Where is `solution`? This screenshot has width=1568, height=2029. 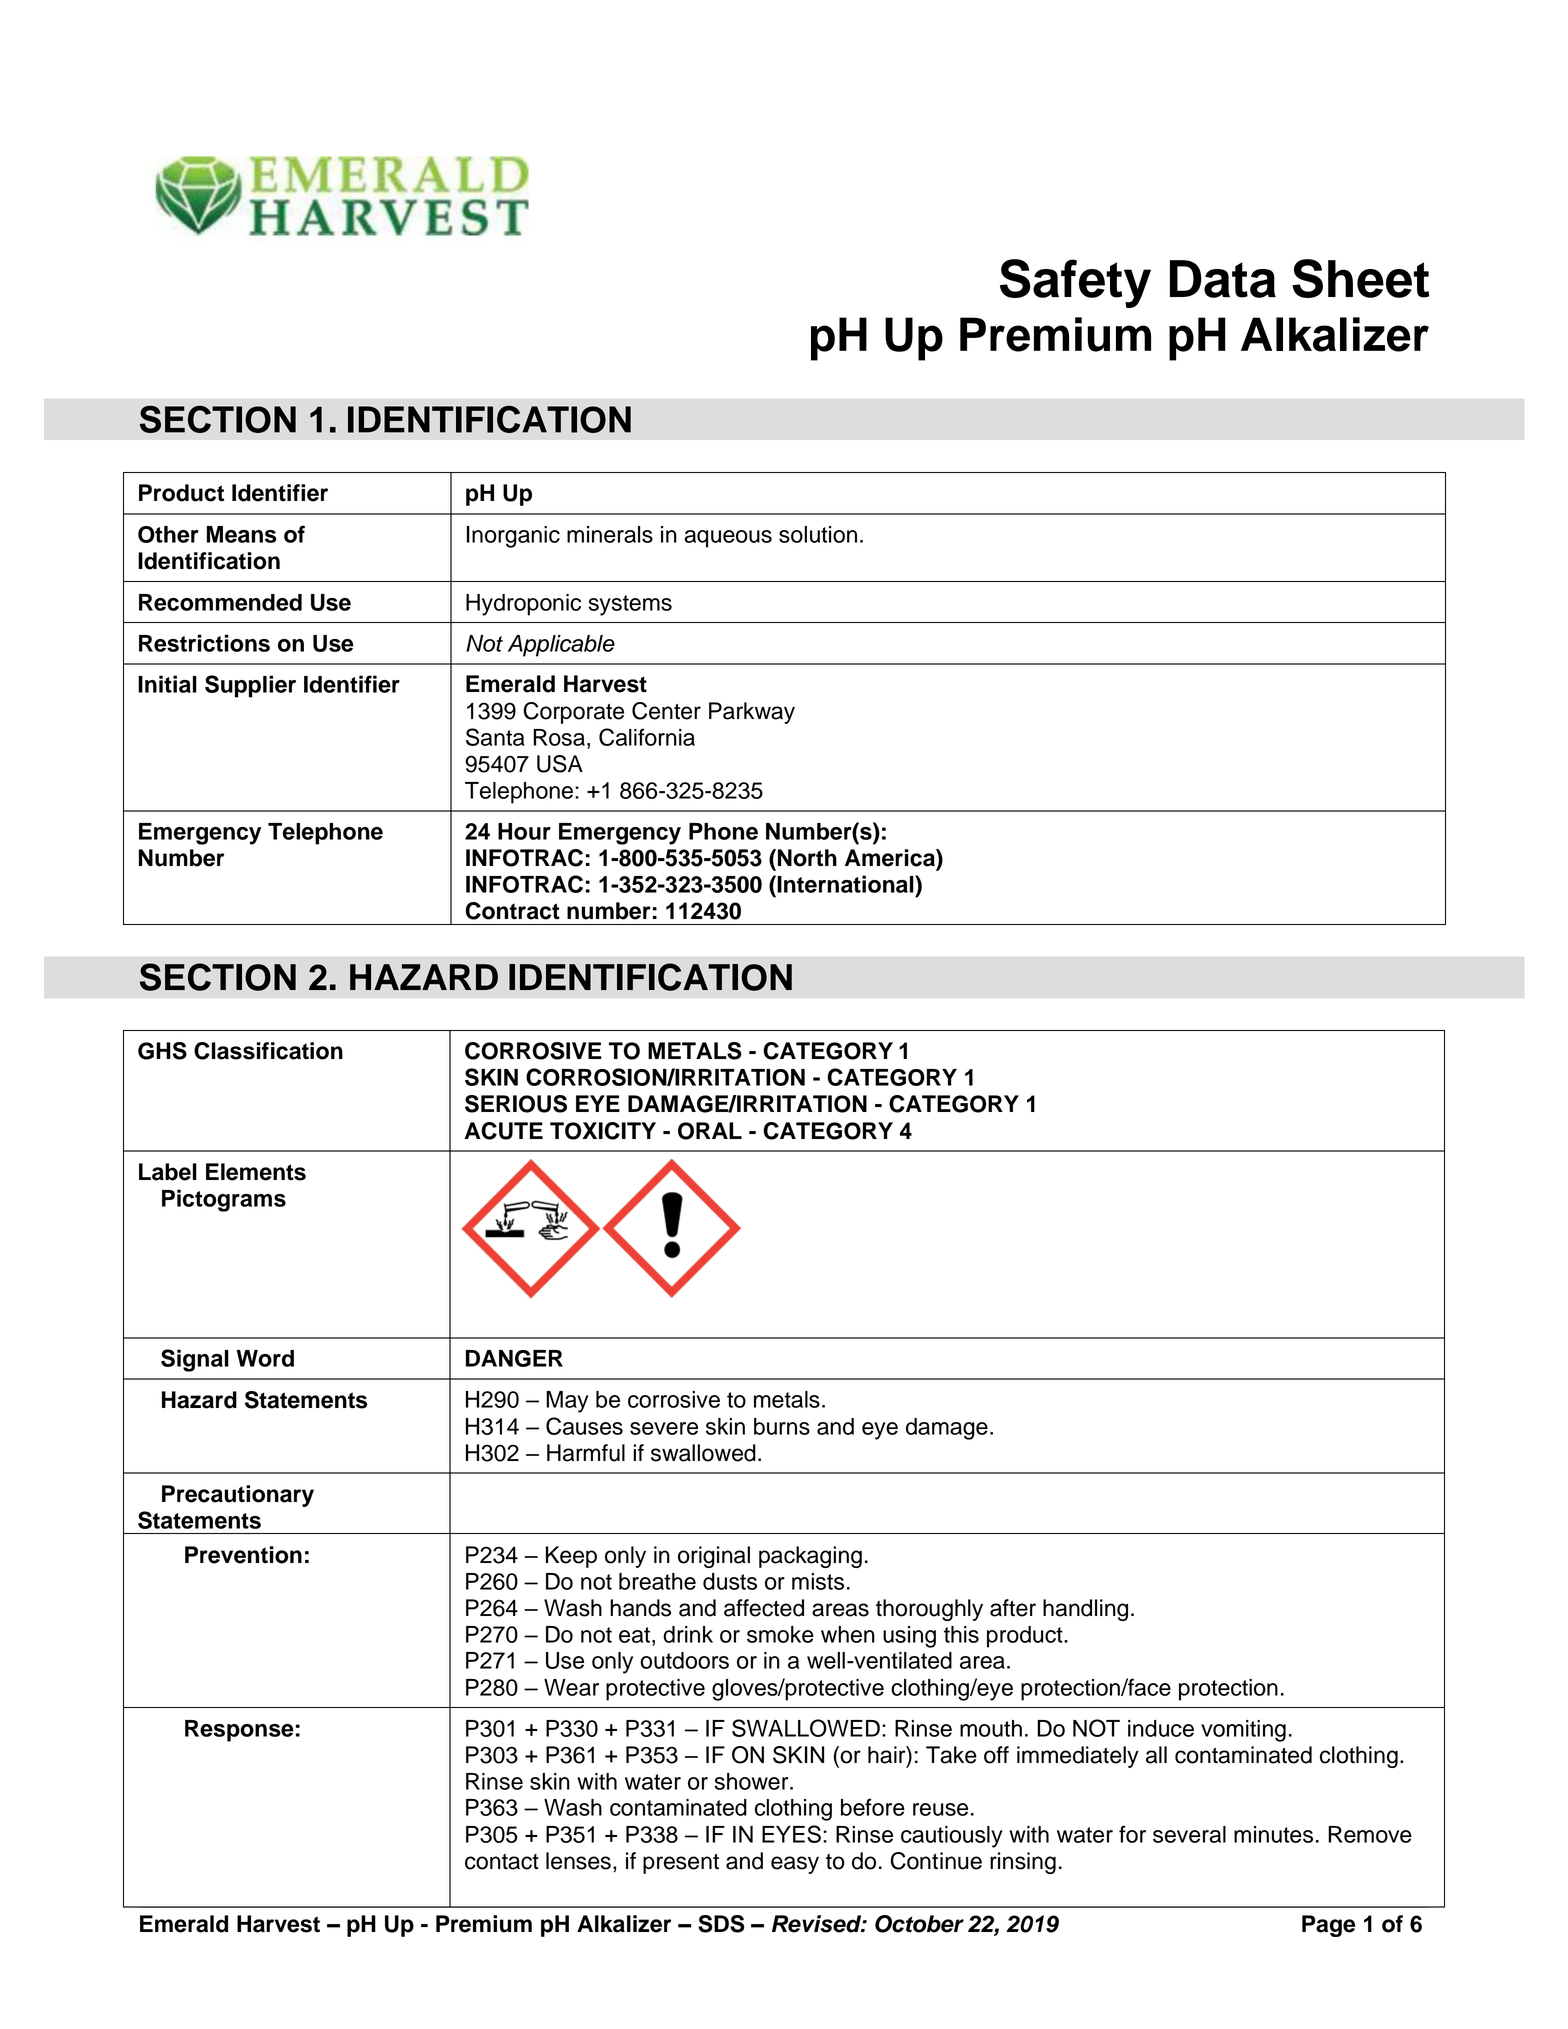
solution is located at coordinates (818, 534).
